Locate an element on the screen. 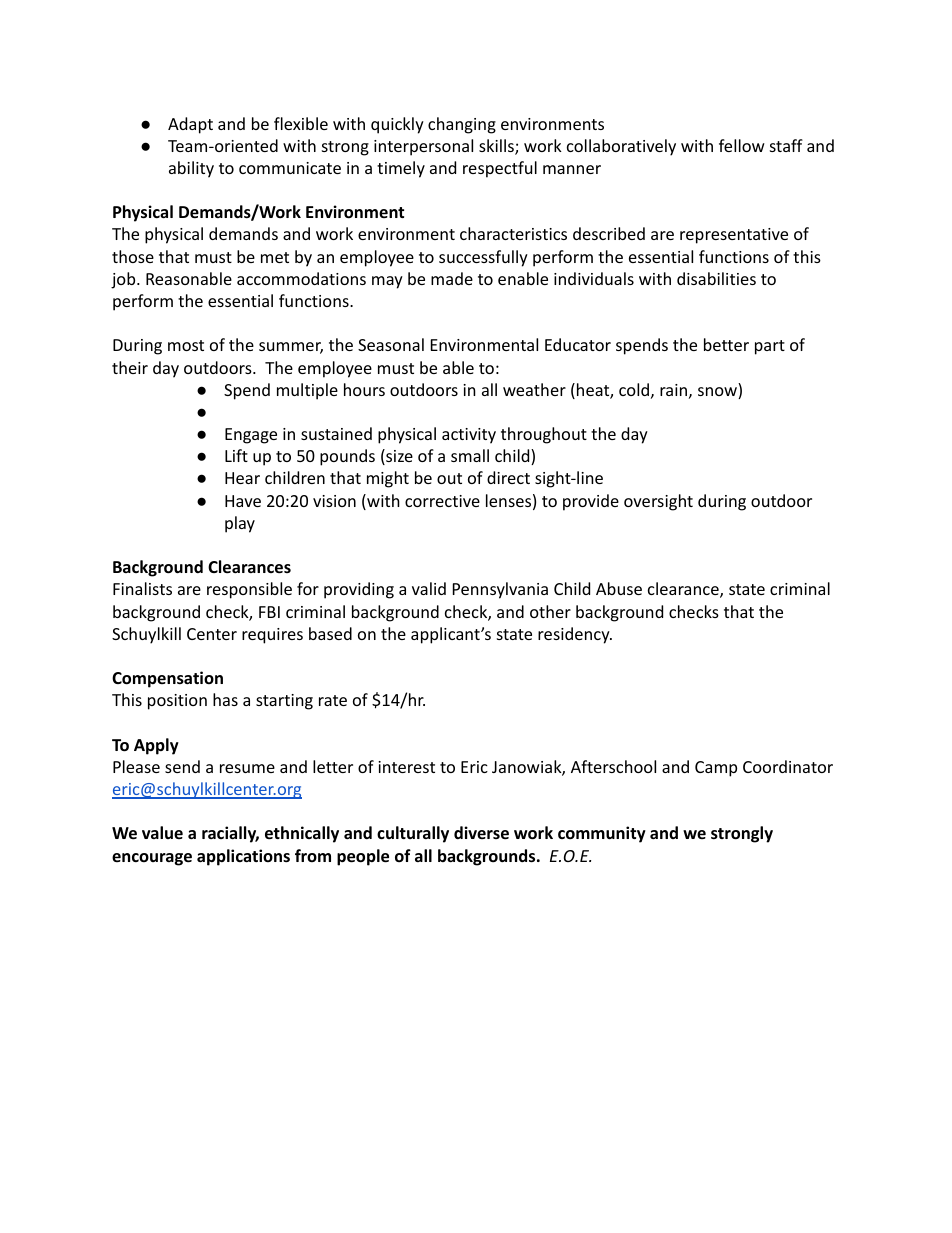 Image resolution: width=952 pixels, height=1233 pixels. interpersonal is located at coordinates (423, 147).
